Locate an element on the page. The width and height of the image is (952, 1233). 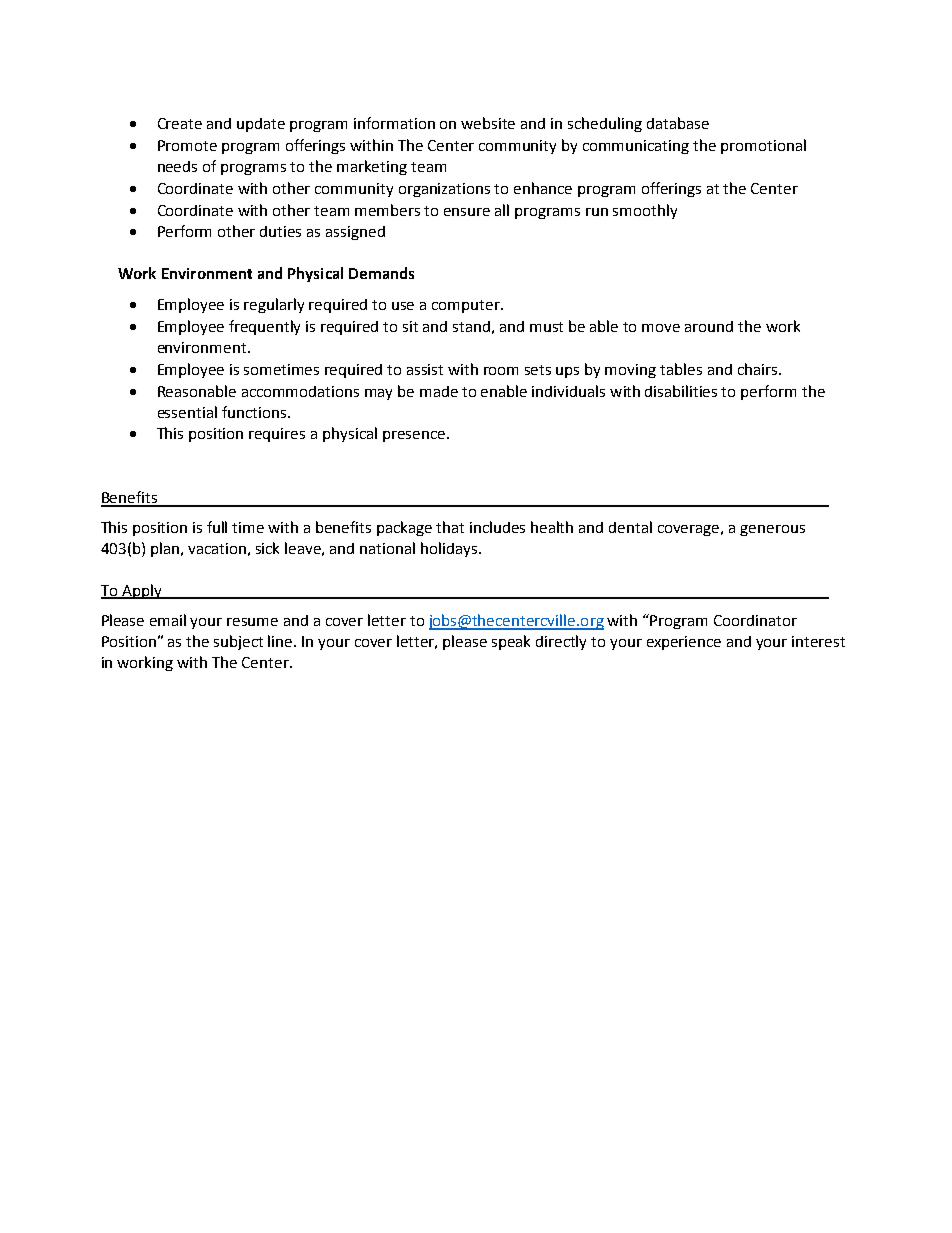
accommodations is located at coordinates (300, 391).
